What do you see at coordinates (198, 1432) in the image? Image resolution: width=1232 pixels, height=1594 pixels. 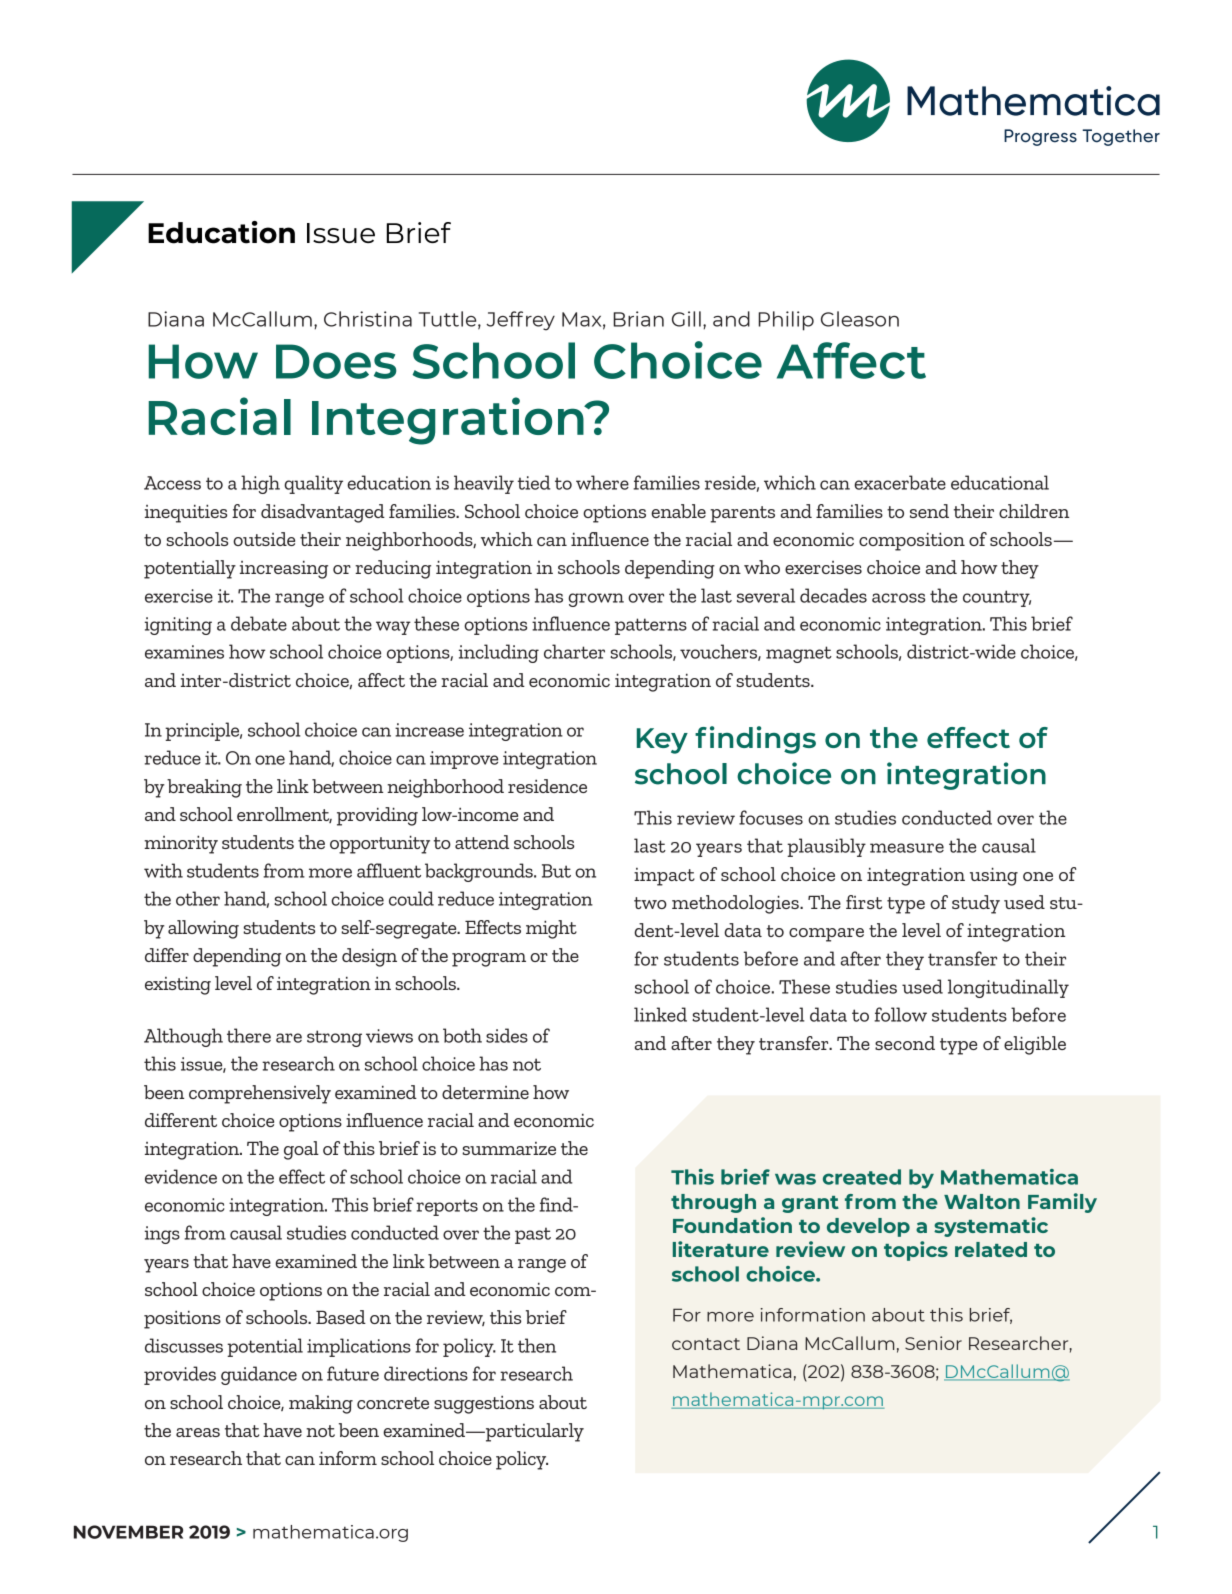 I see `areas` at bounding box center [198, 1432].
